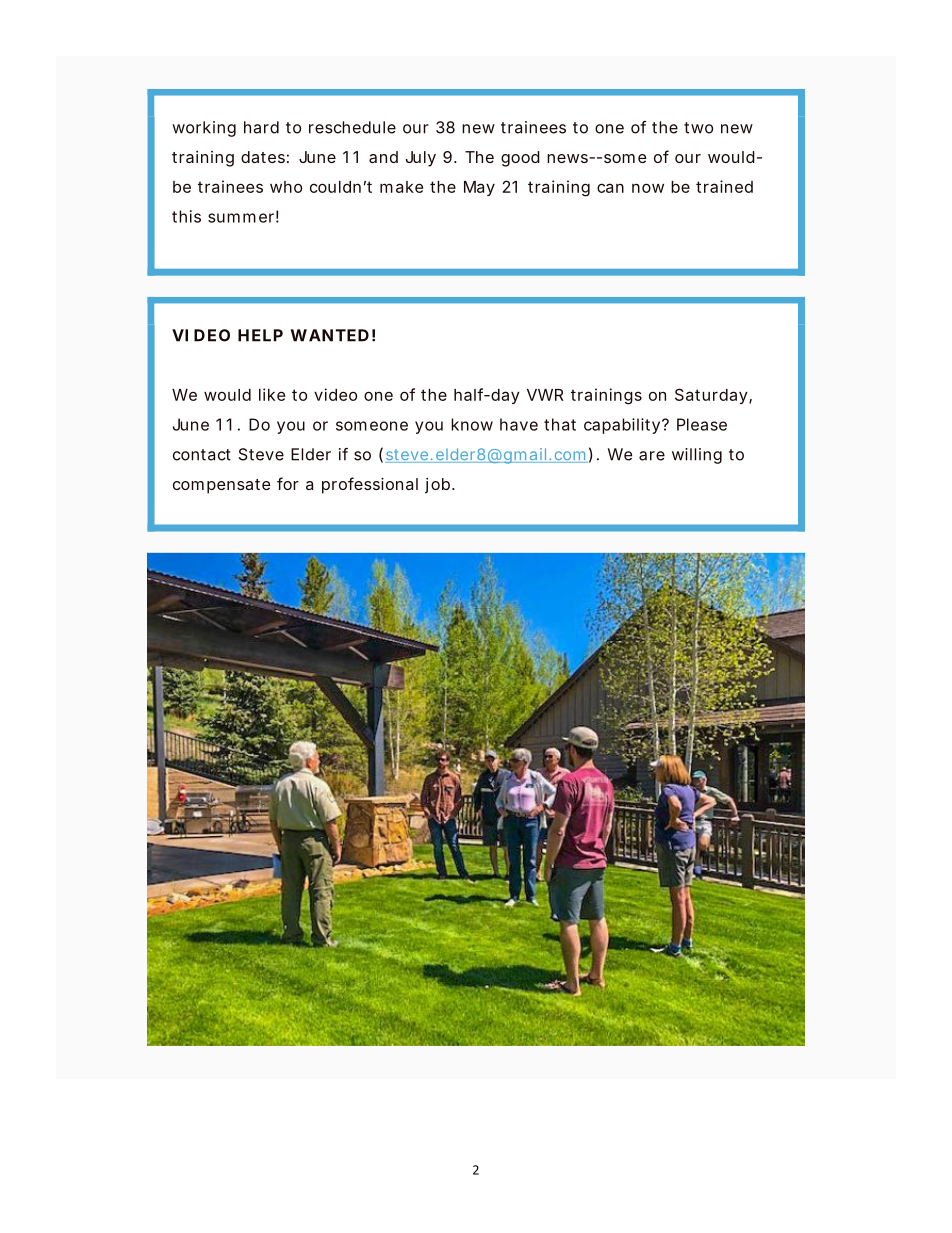 This image has width=952, height=1233. Describe the element at coordinates (260, 335) in the image. I see `HELP` at that location.
